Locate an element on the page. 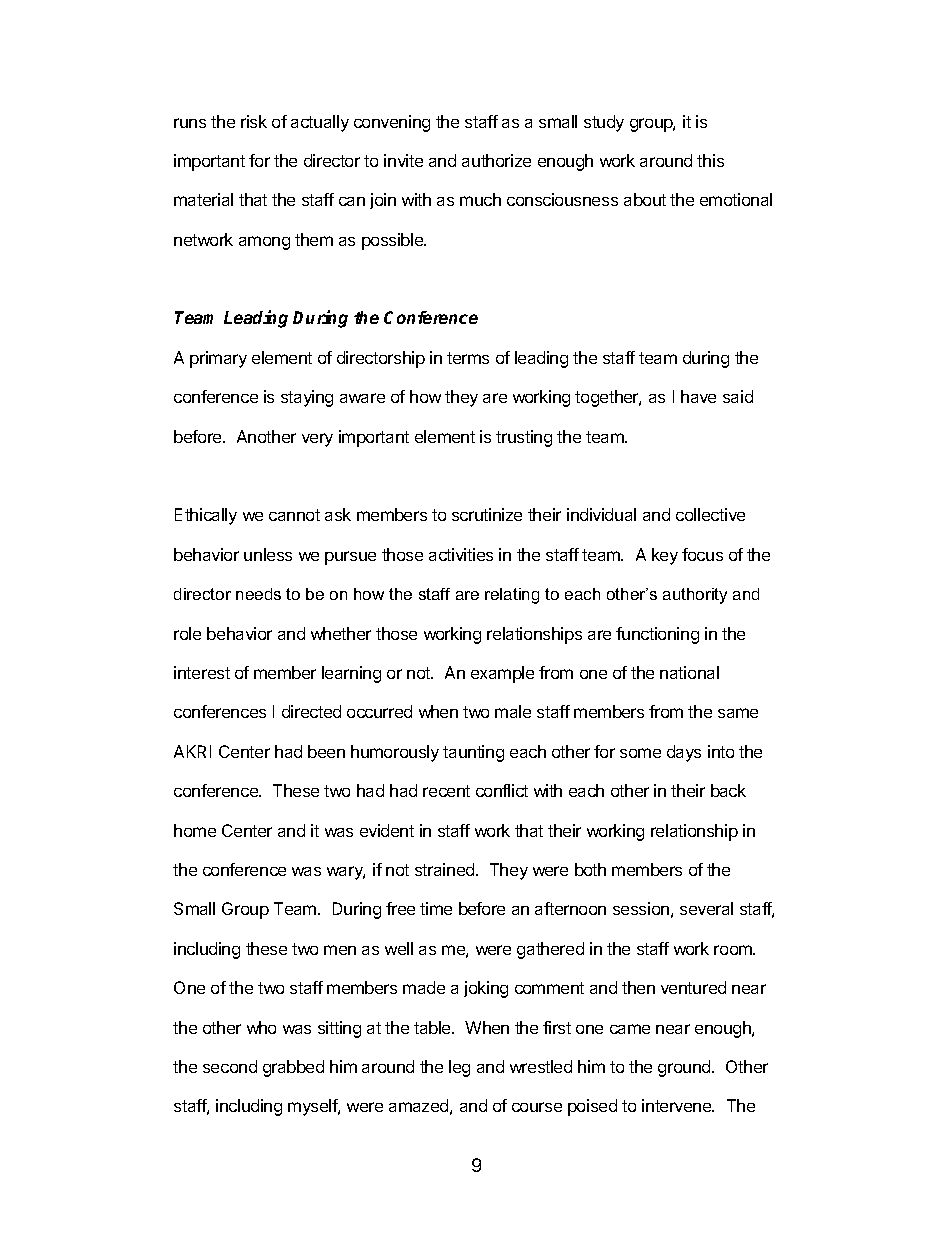  leg is located at coordinates (459, 1068).
